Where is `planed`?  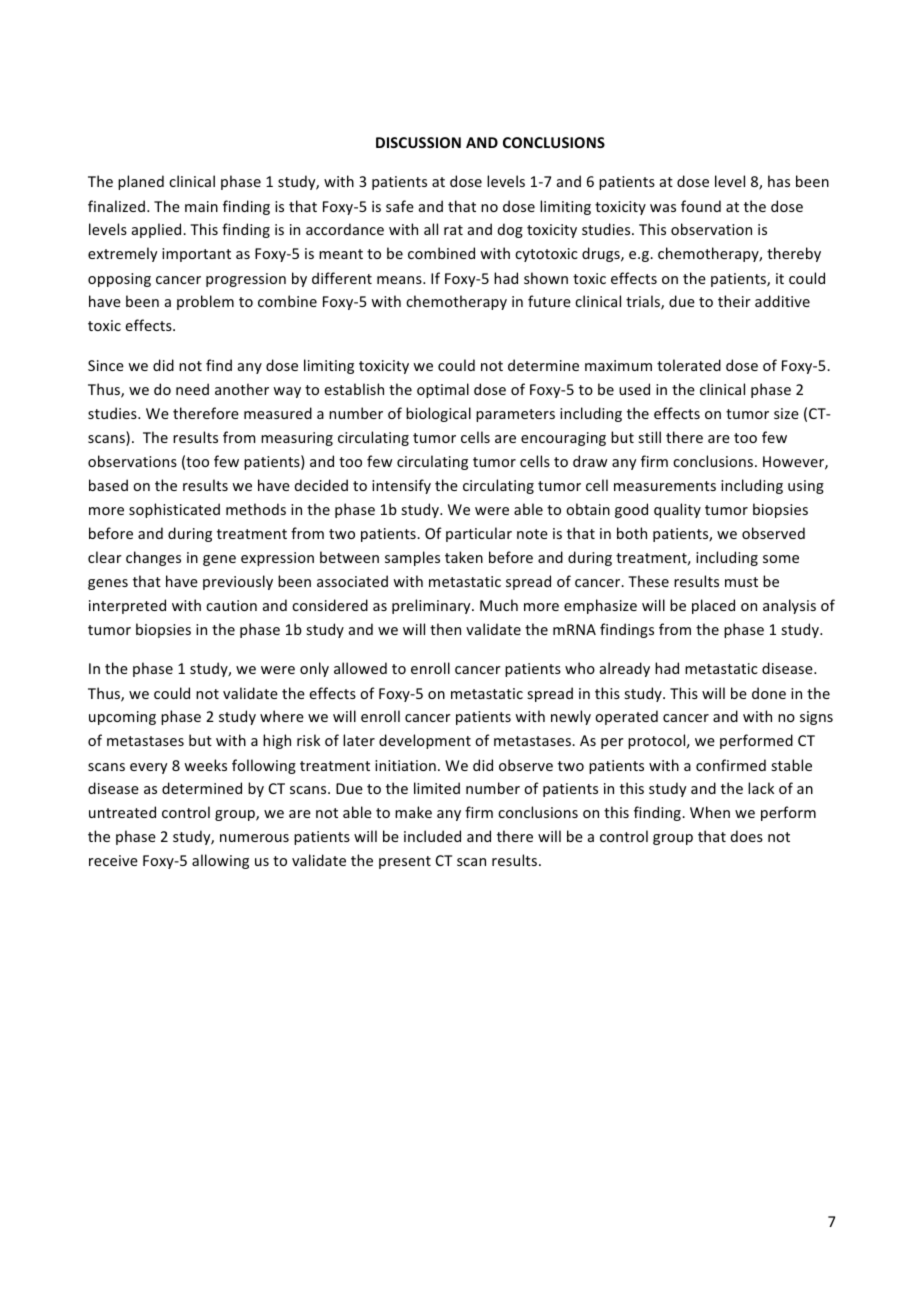 planed is located at coordinates (141, 182).
